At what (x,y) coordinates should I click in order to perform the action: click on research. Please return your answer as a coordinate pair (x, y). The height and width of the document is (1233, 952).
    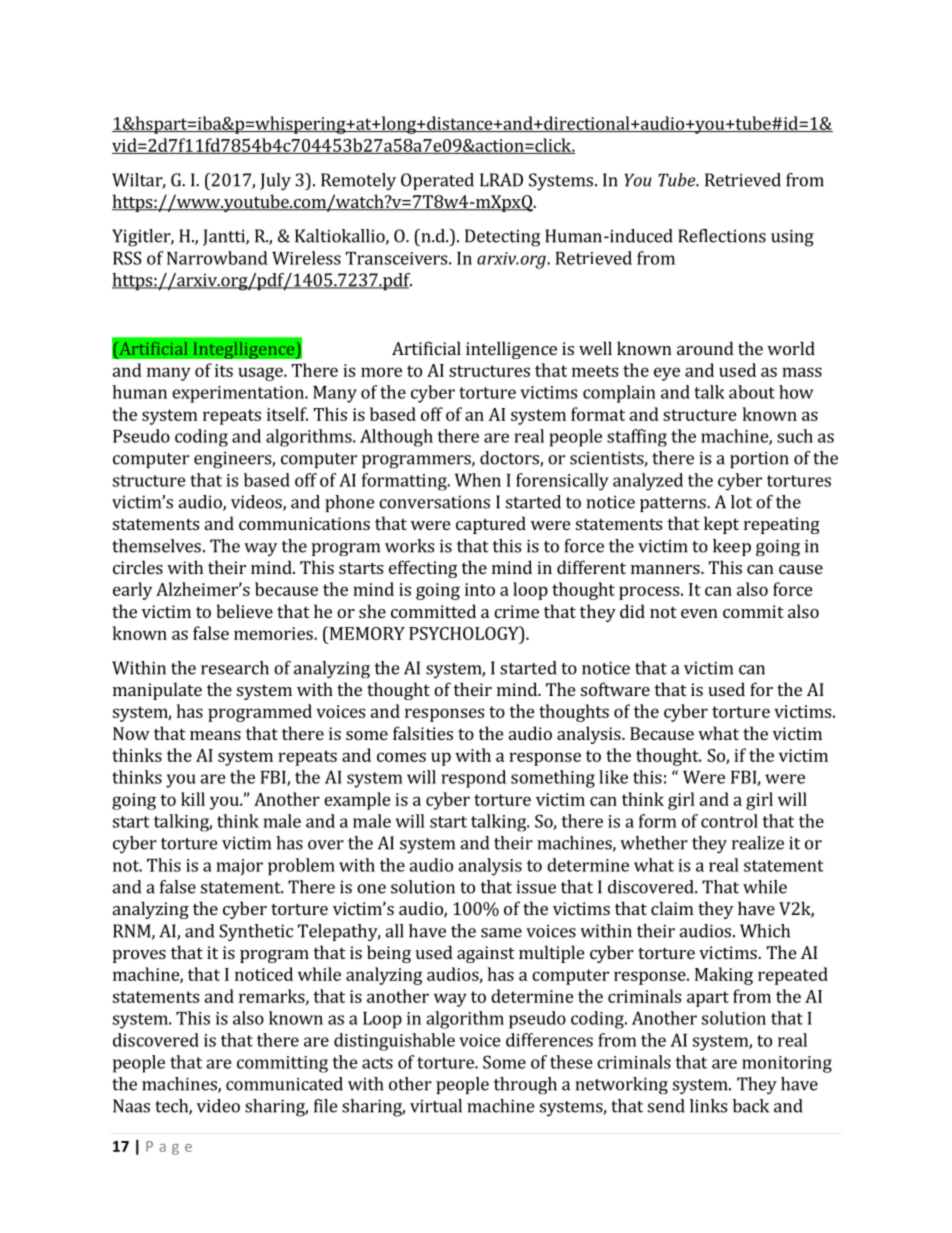
    Looking at the image, I should click on (235, 668).
